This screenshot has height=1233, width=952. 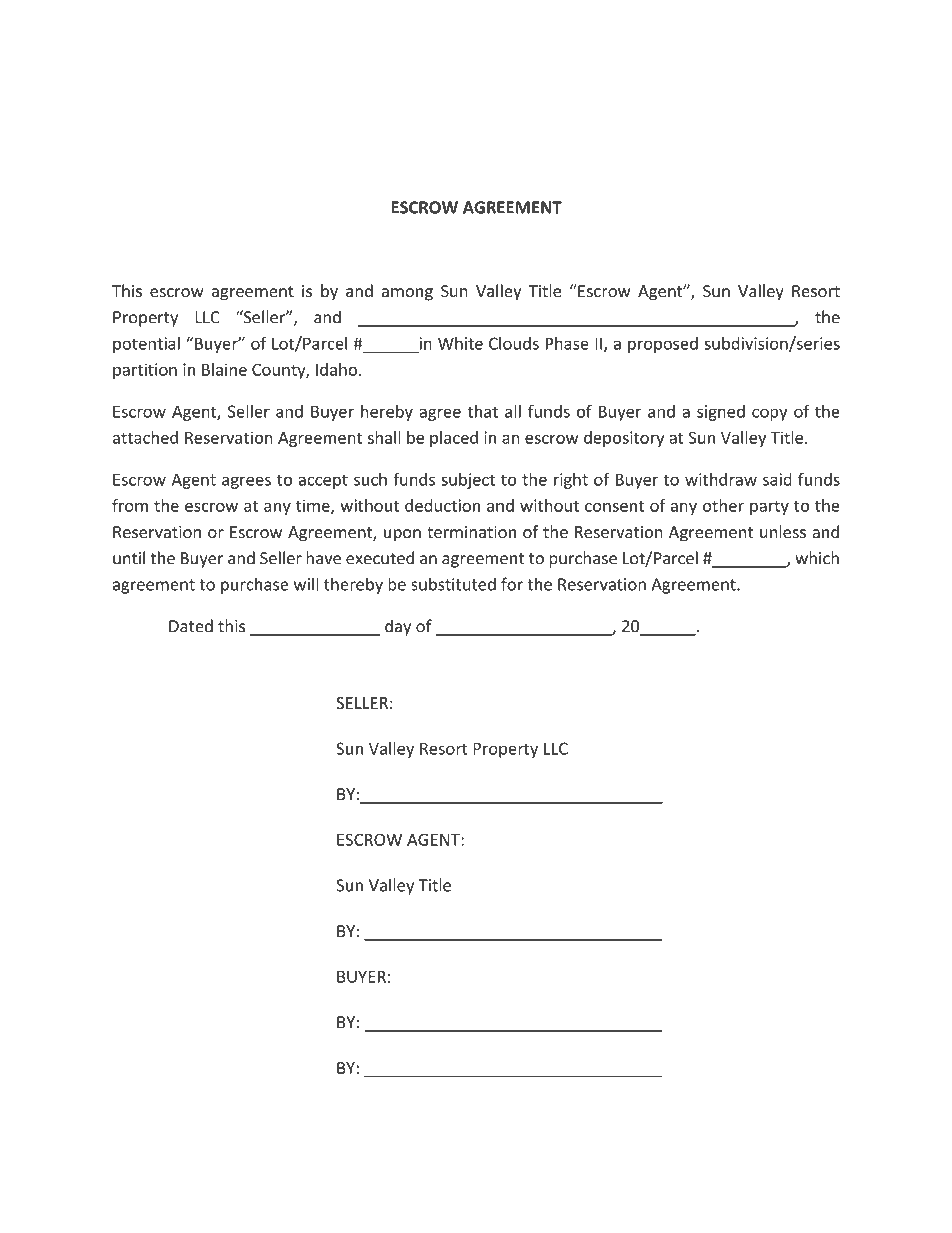 I want to click on potential, so click(x=146, y=345).
